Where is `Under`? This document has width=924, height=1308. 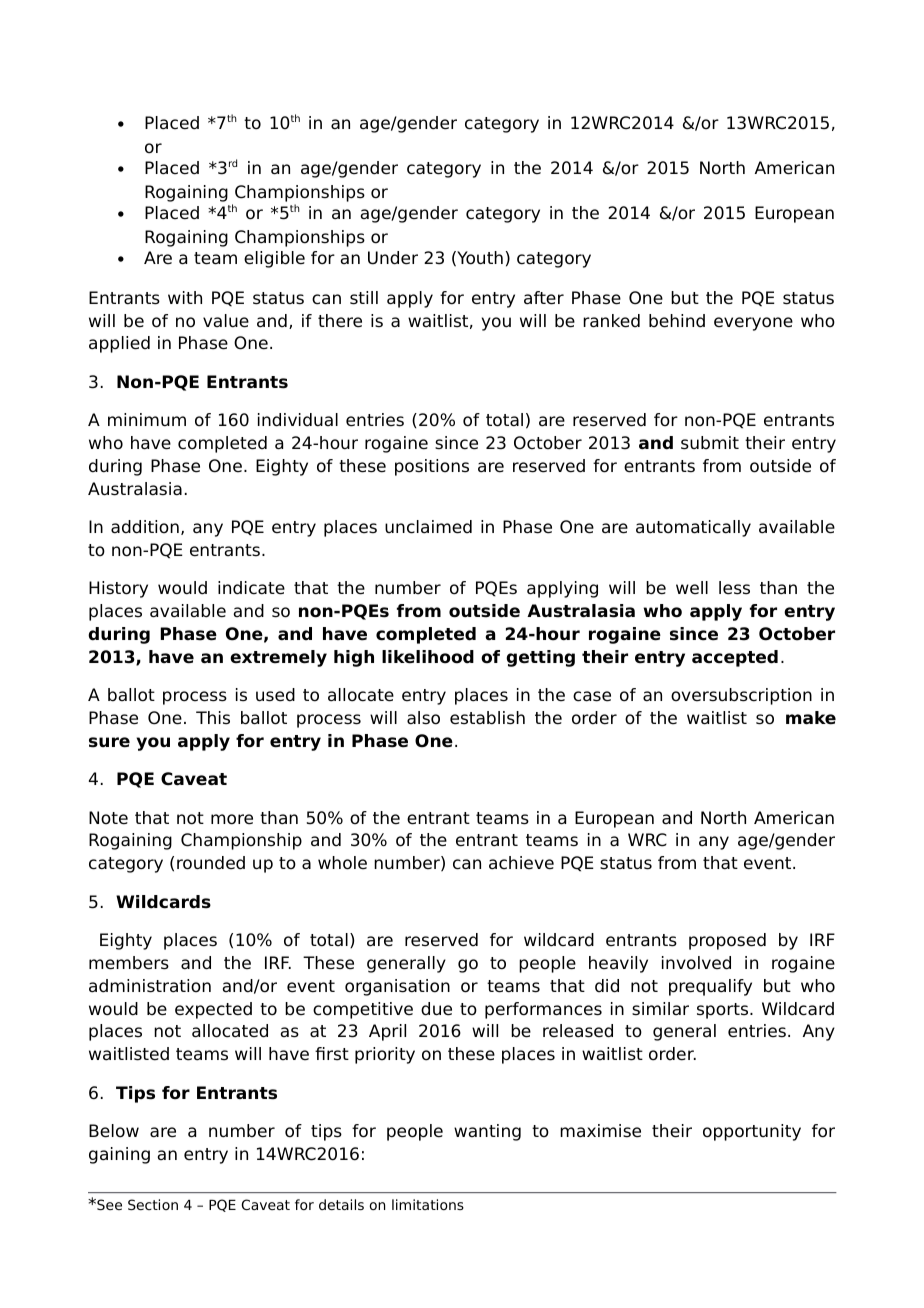
Under is located at coordinates (393, 258).
